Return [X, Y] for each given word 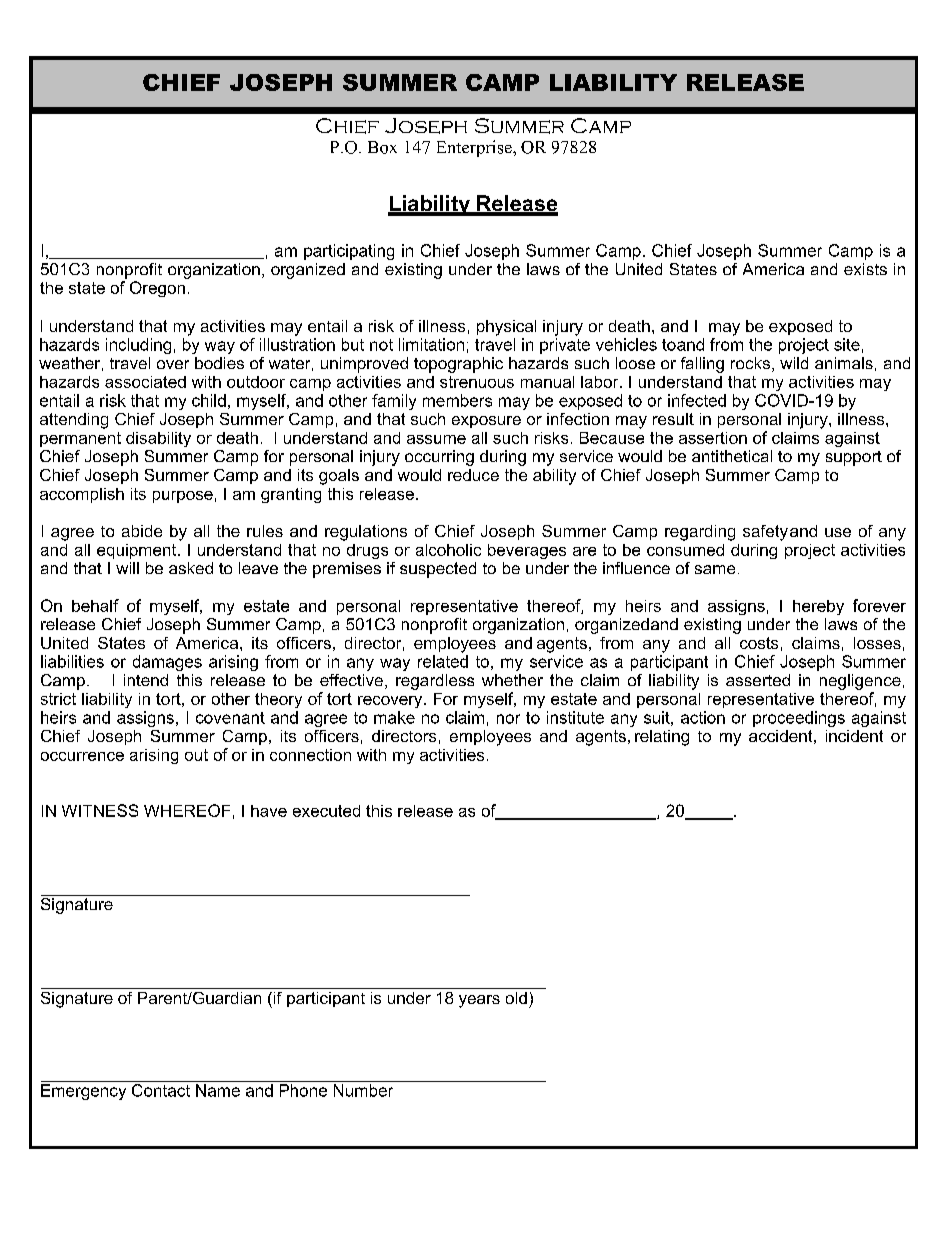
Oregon [157, 289]
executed [326, 811]
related [443, 661]
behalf [95, 605]
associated [145, 382]
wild [794, 363]
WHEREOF [187, 810]
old [516, 998]
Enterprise [475, 148]
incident [854, 736]
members [457, 400]
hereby [818, 607]
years [479, 1001]
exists [865, 269]
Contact [161, 1090]
